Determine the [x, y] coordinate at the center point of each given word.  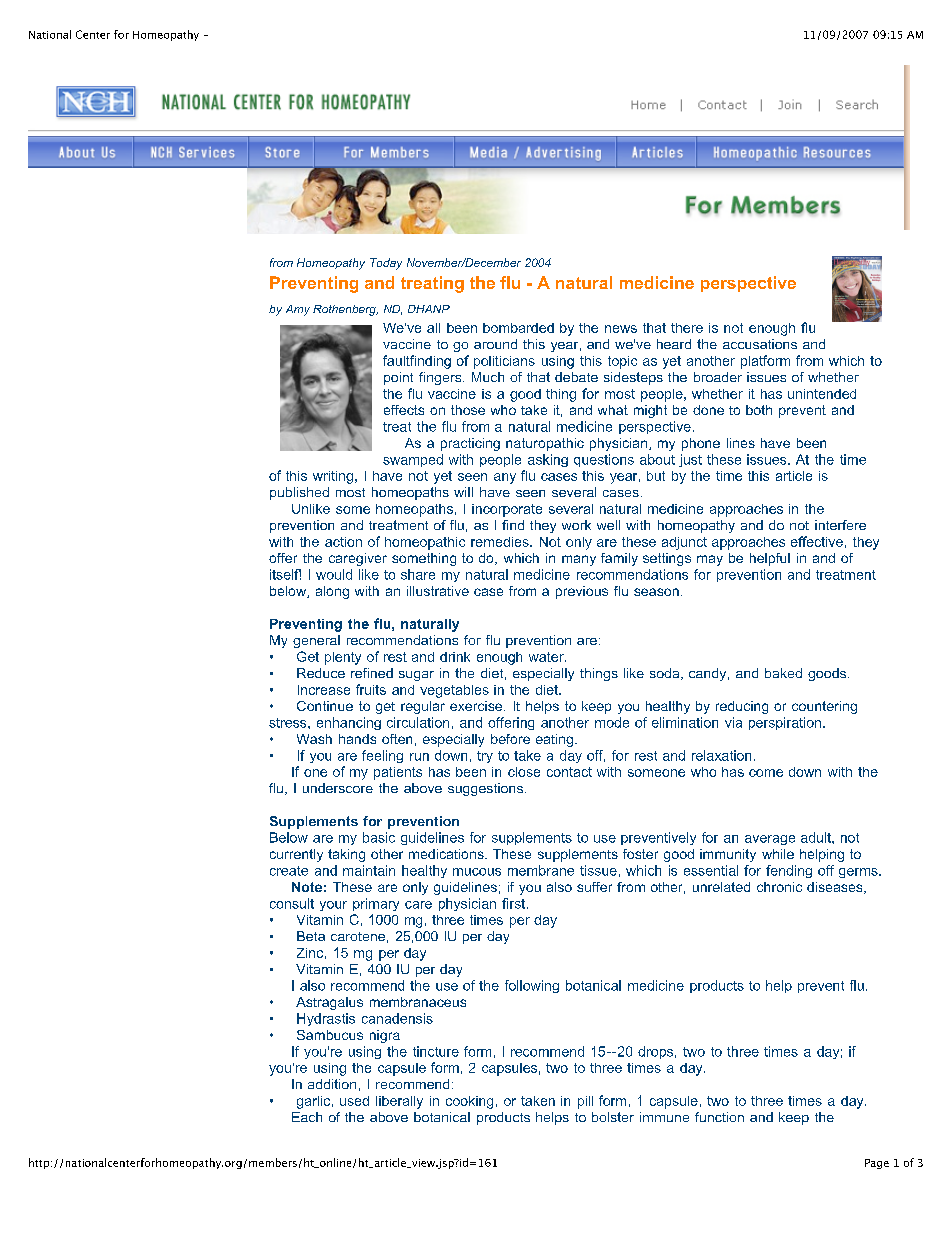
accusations [760, 344]
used [354, 1101]
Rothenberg [345, 310]
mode [612, 722]
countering [824, 707]
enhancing [349, 723]
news [621, 329]
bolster [613, 1117]
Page [877, 1164]
